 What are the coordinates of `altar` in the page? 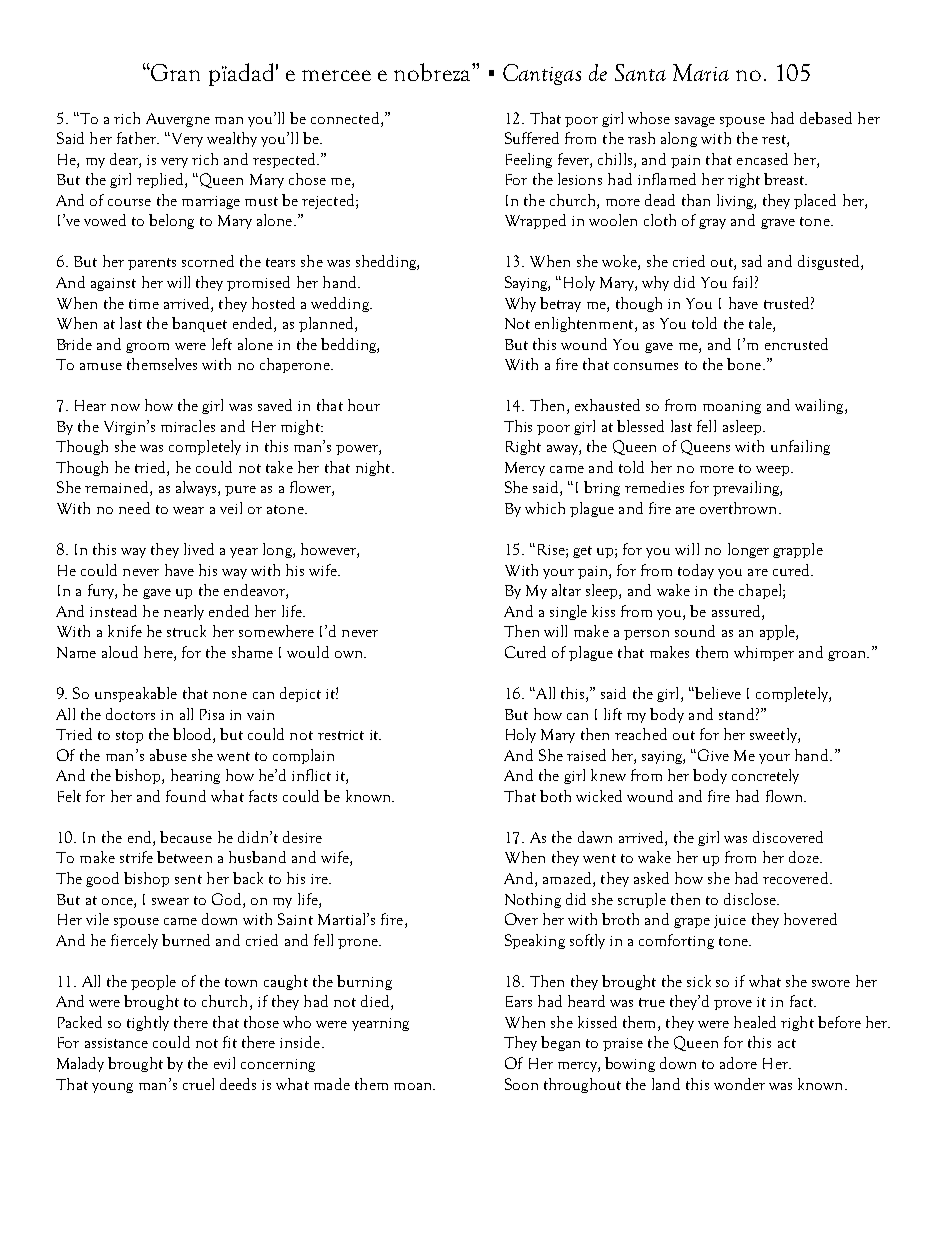 It's located at (566, 590).
